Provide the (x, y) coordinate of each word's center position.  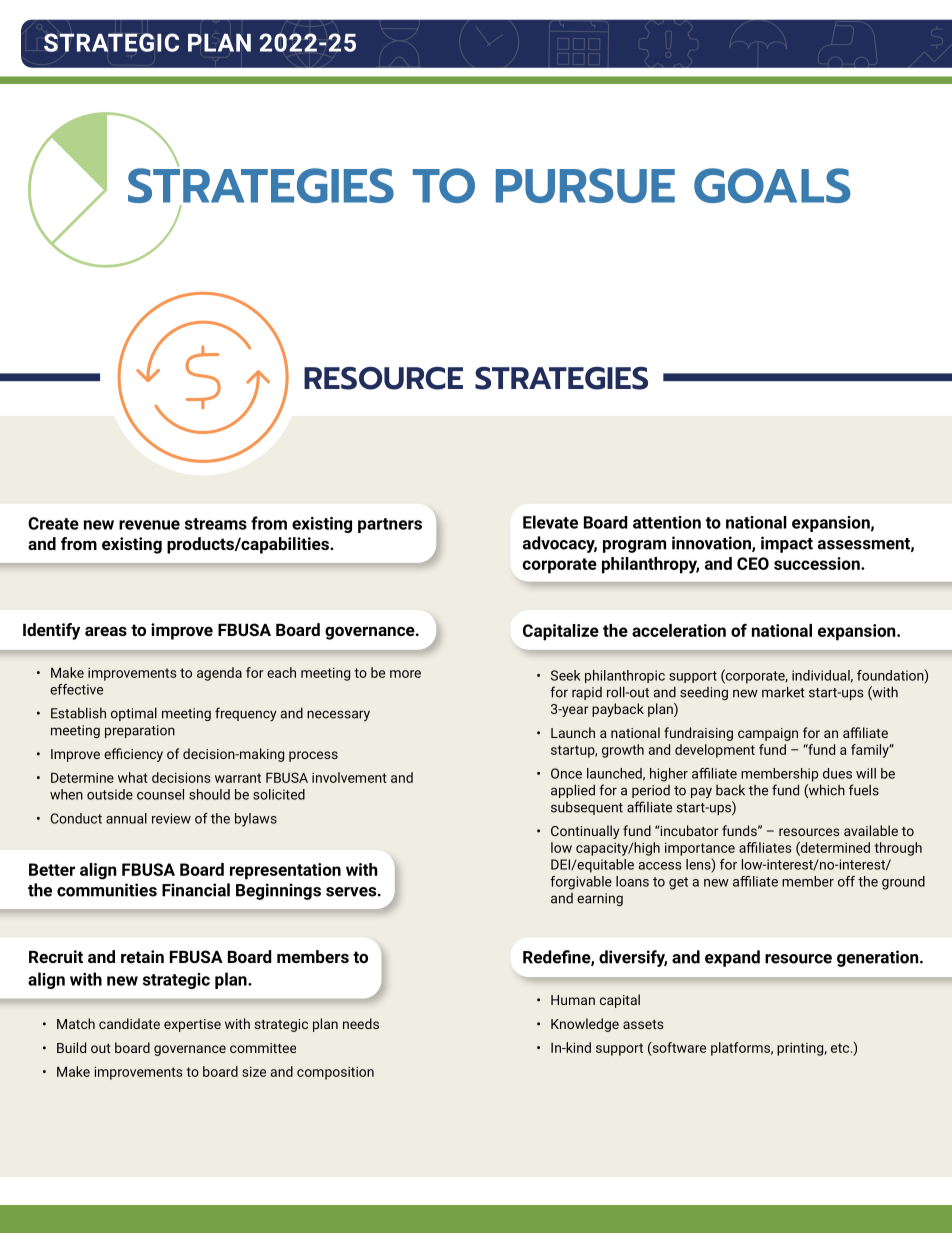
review (171, 818)
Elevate (550, 522)
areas (106, 631)
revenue (149, 525)
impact (787, 544)
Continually (585, 832)
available (871, 830)
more (405, 674)
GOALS (772, 185)
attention (667, 522)
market (783, 692)
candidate (129, 1023)
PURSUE (585, 185)
